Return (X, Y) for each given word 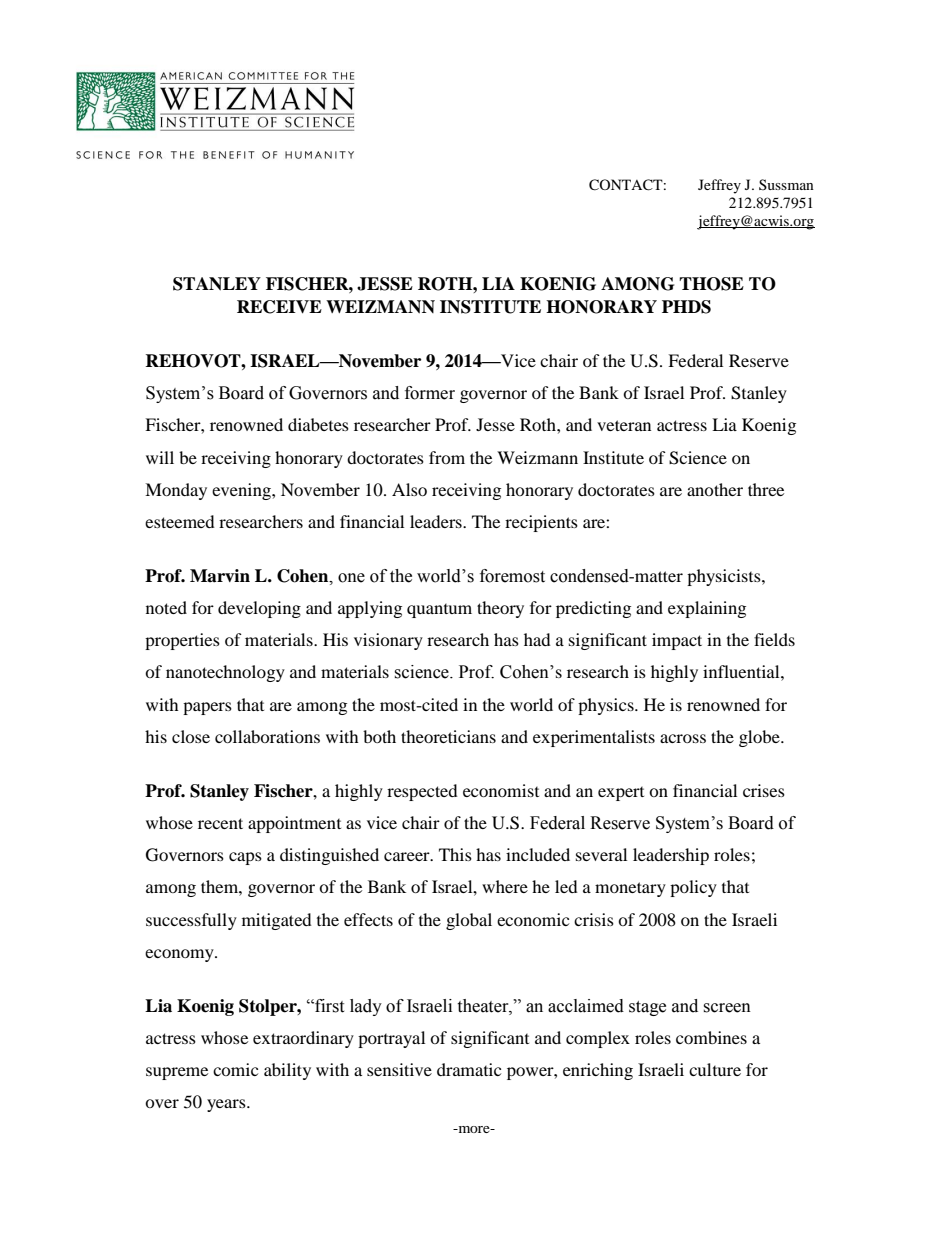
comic (235, 1069)
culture (715, 1069)
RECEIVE (279, 307)
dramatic (469, 1069)
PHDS (686, 307)
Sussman (786, 184)
